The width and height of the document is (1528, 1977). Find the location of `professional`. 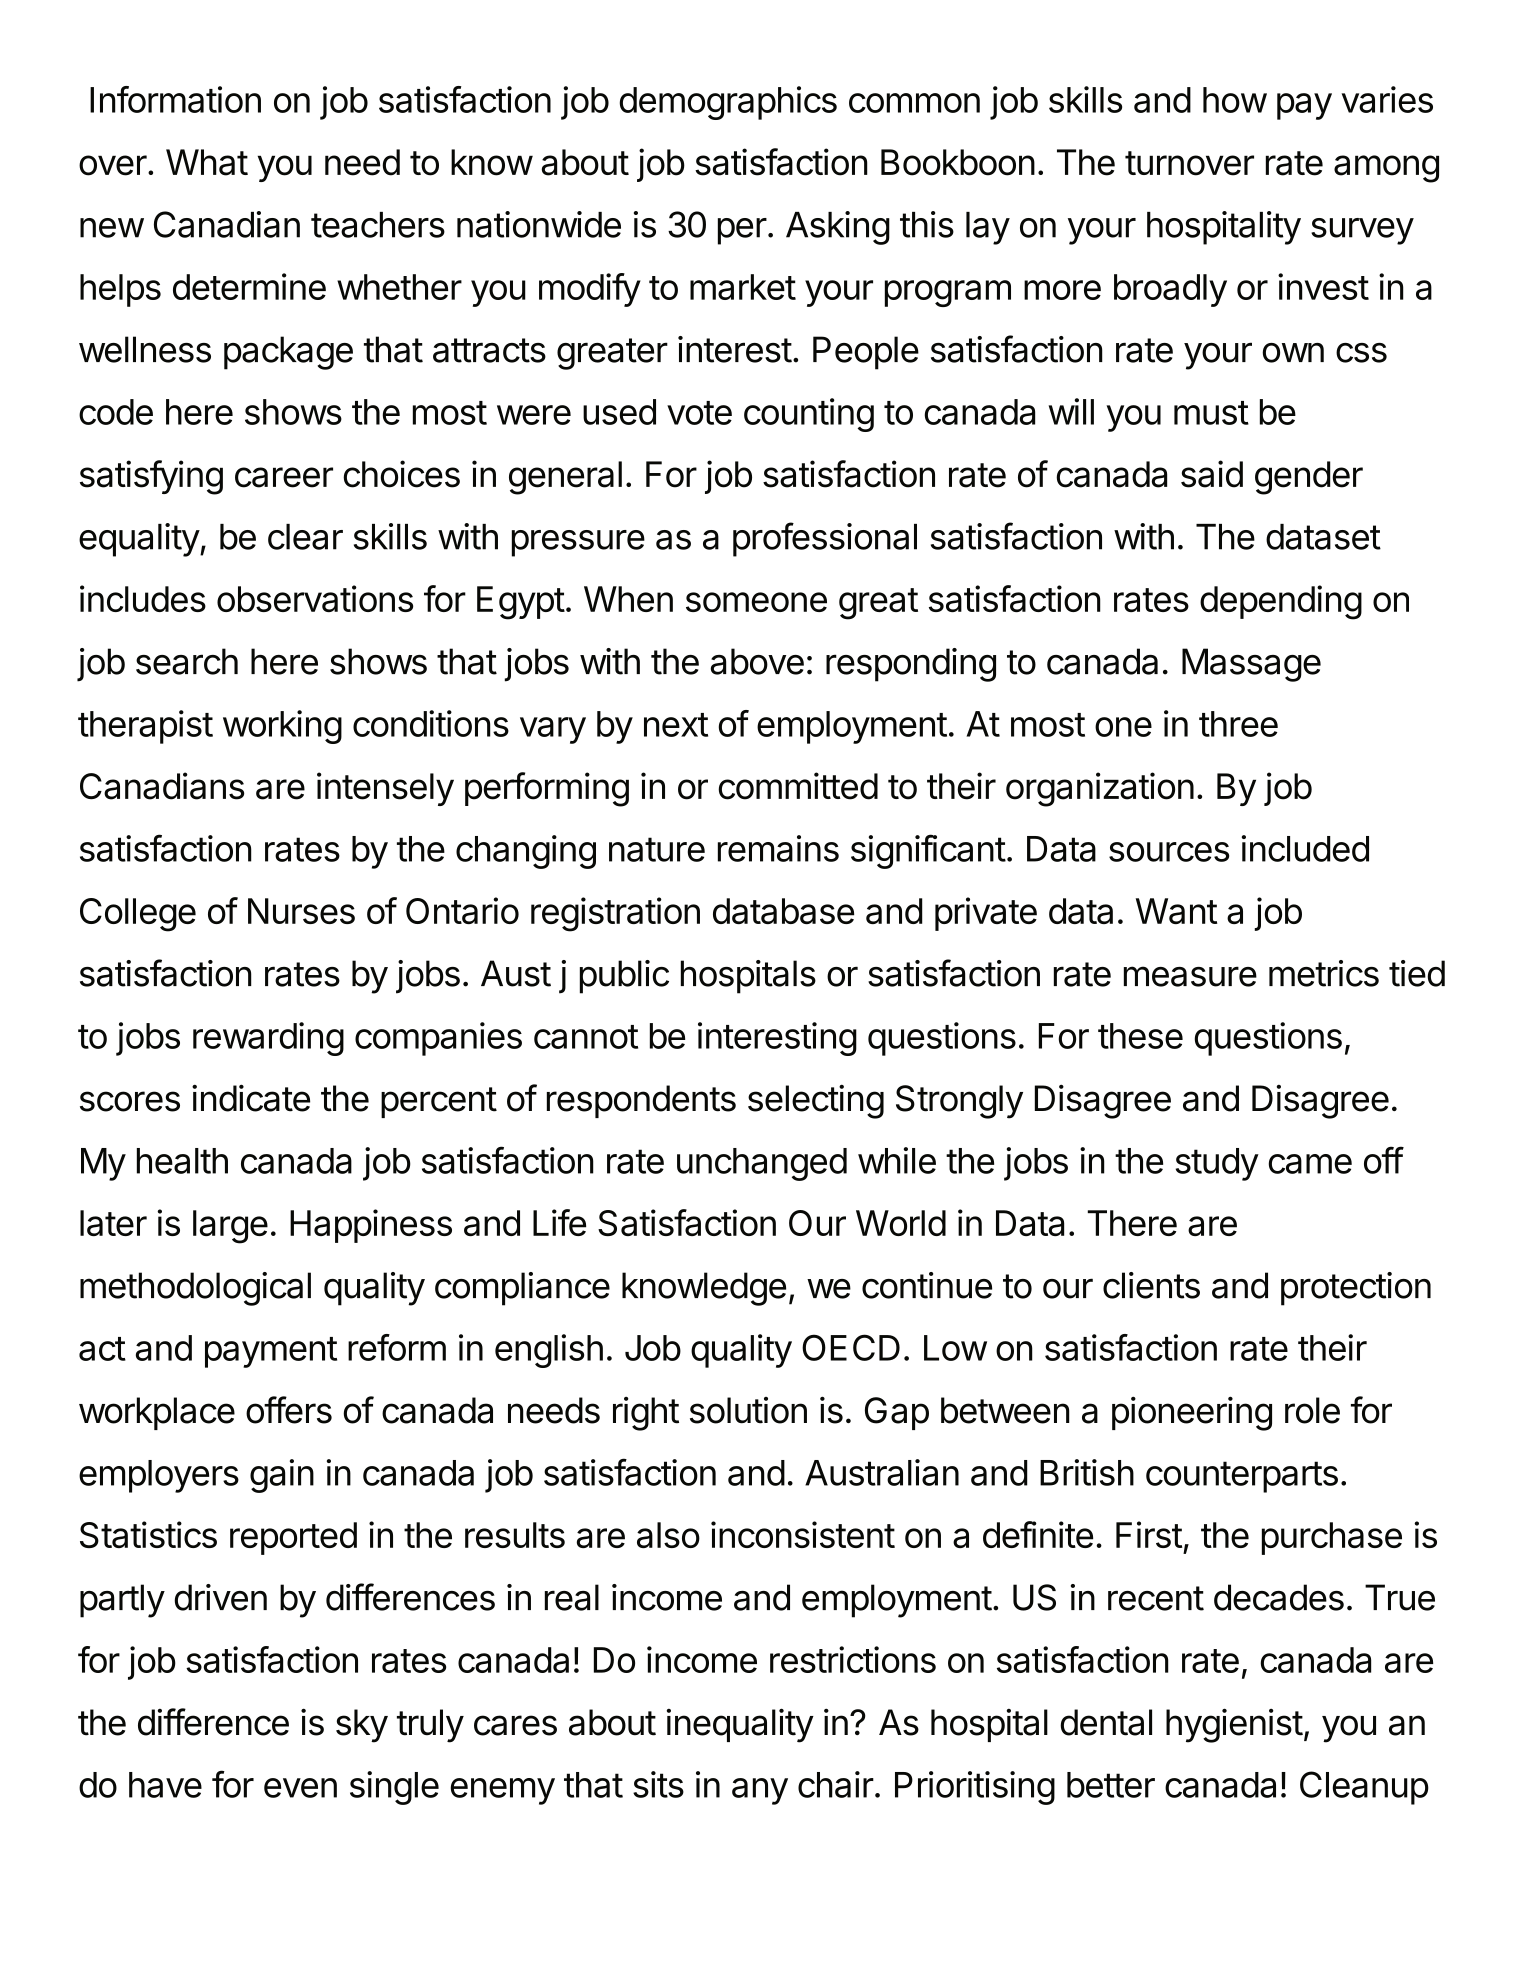

professional is located at coordinates (825, 539).
